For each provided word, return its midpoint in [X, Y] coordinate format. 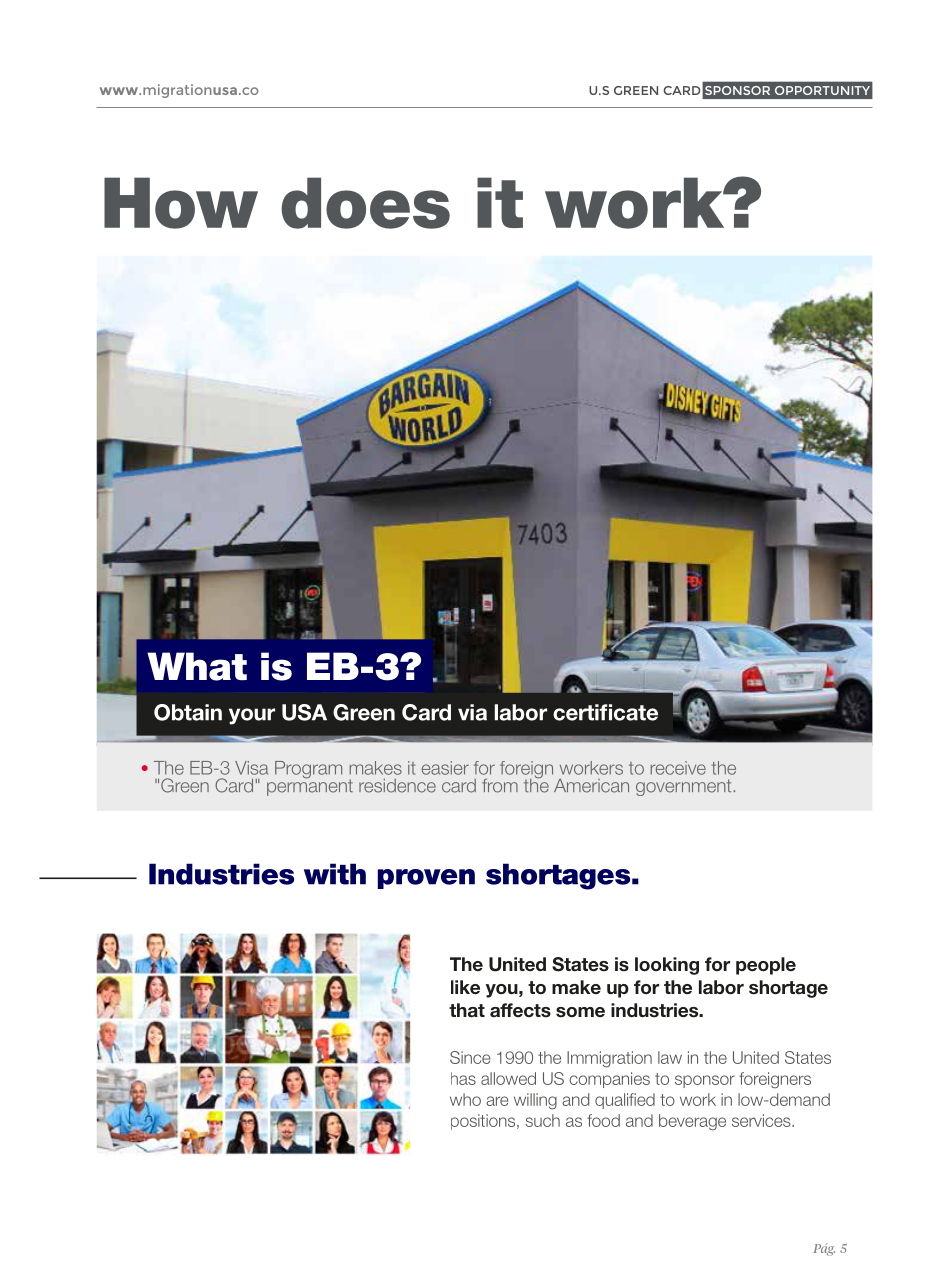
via [472, 712]
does [365, 203]
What [197, 666]
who [465, 1099]
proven [426, 879]
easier [445, 768]
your [252, 716]
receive [678, 768]
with [335, 874]
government [685, 787]
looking [667, 966]
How [181, 203]
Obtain [188, 712]
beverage [692, 1122]
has [463, 1078]
